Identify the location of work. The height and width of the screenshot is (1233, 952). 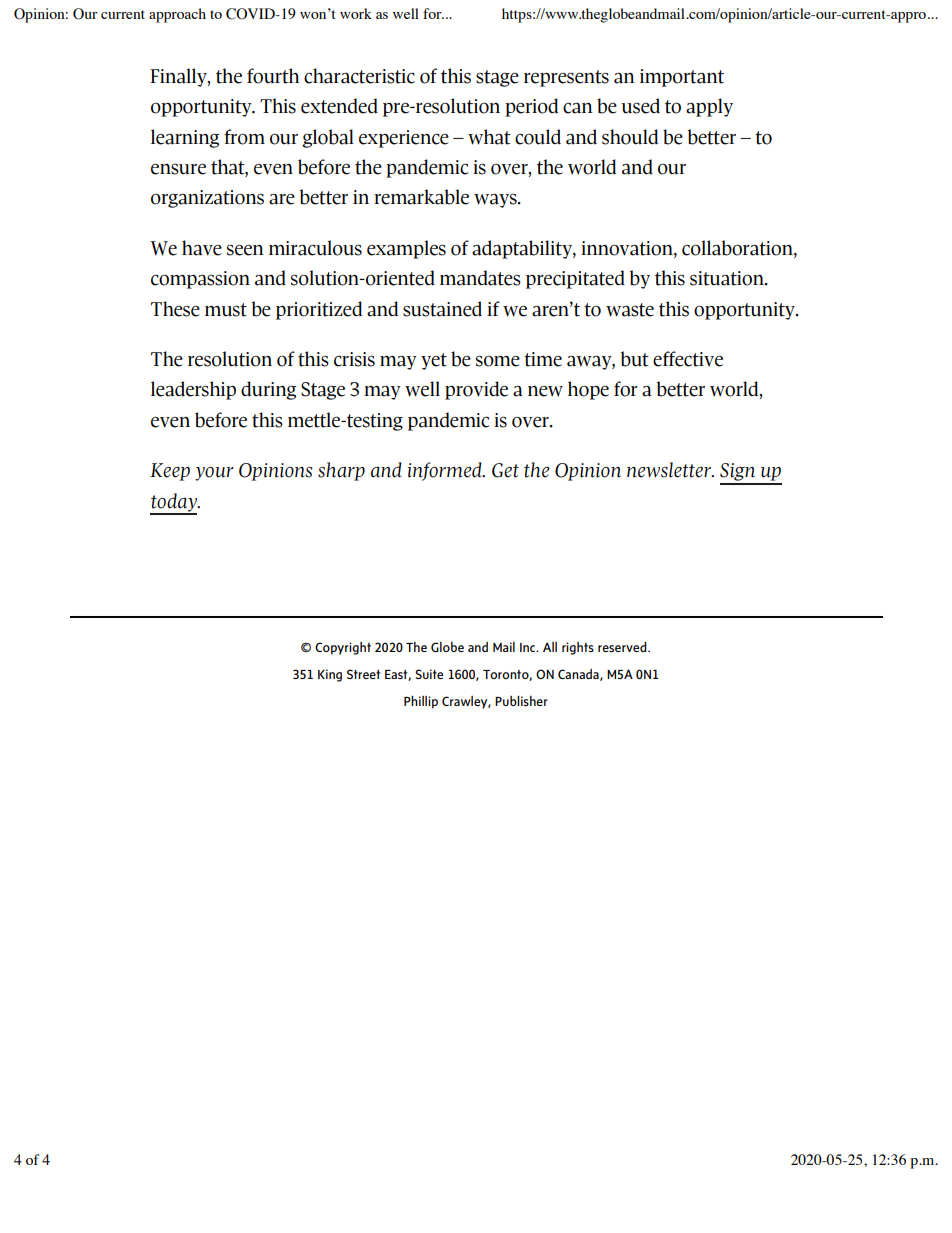
(356, 13).
